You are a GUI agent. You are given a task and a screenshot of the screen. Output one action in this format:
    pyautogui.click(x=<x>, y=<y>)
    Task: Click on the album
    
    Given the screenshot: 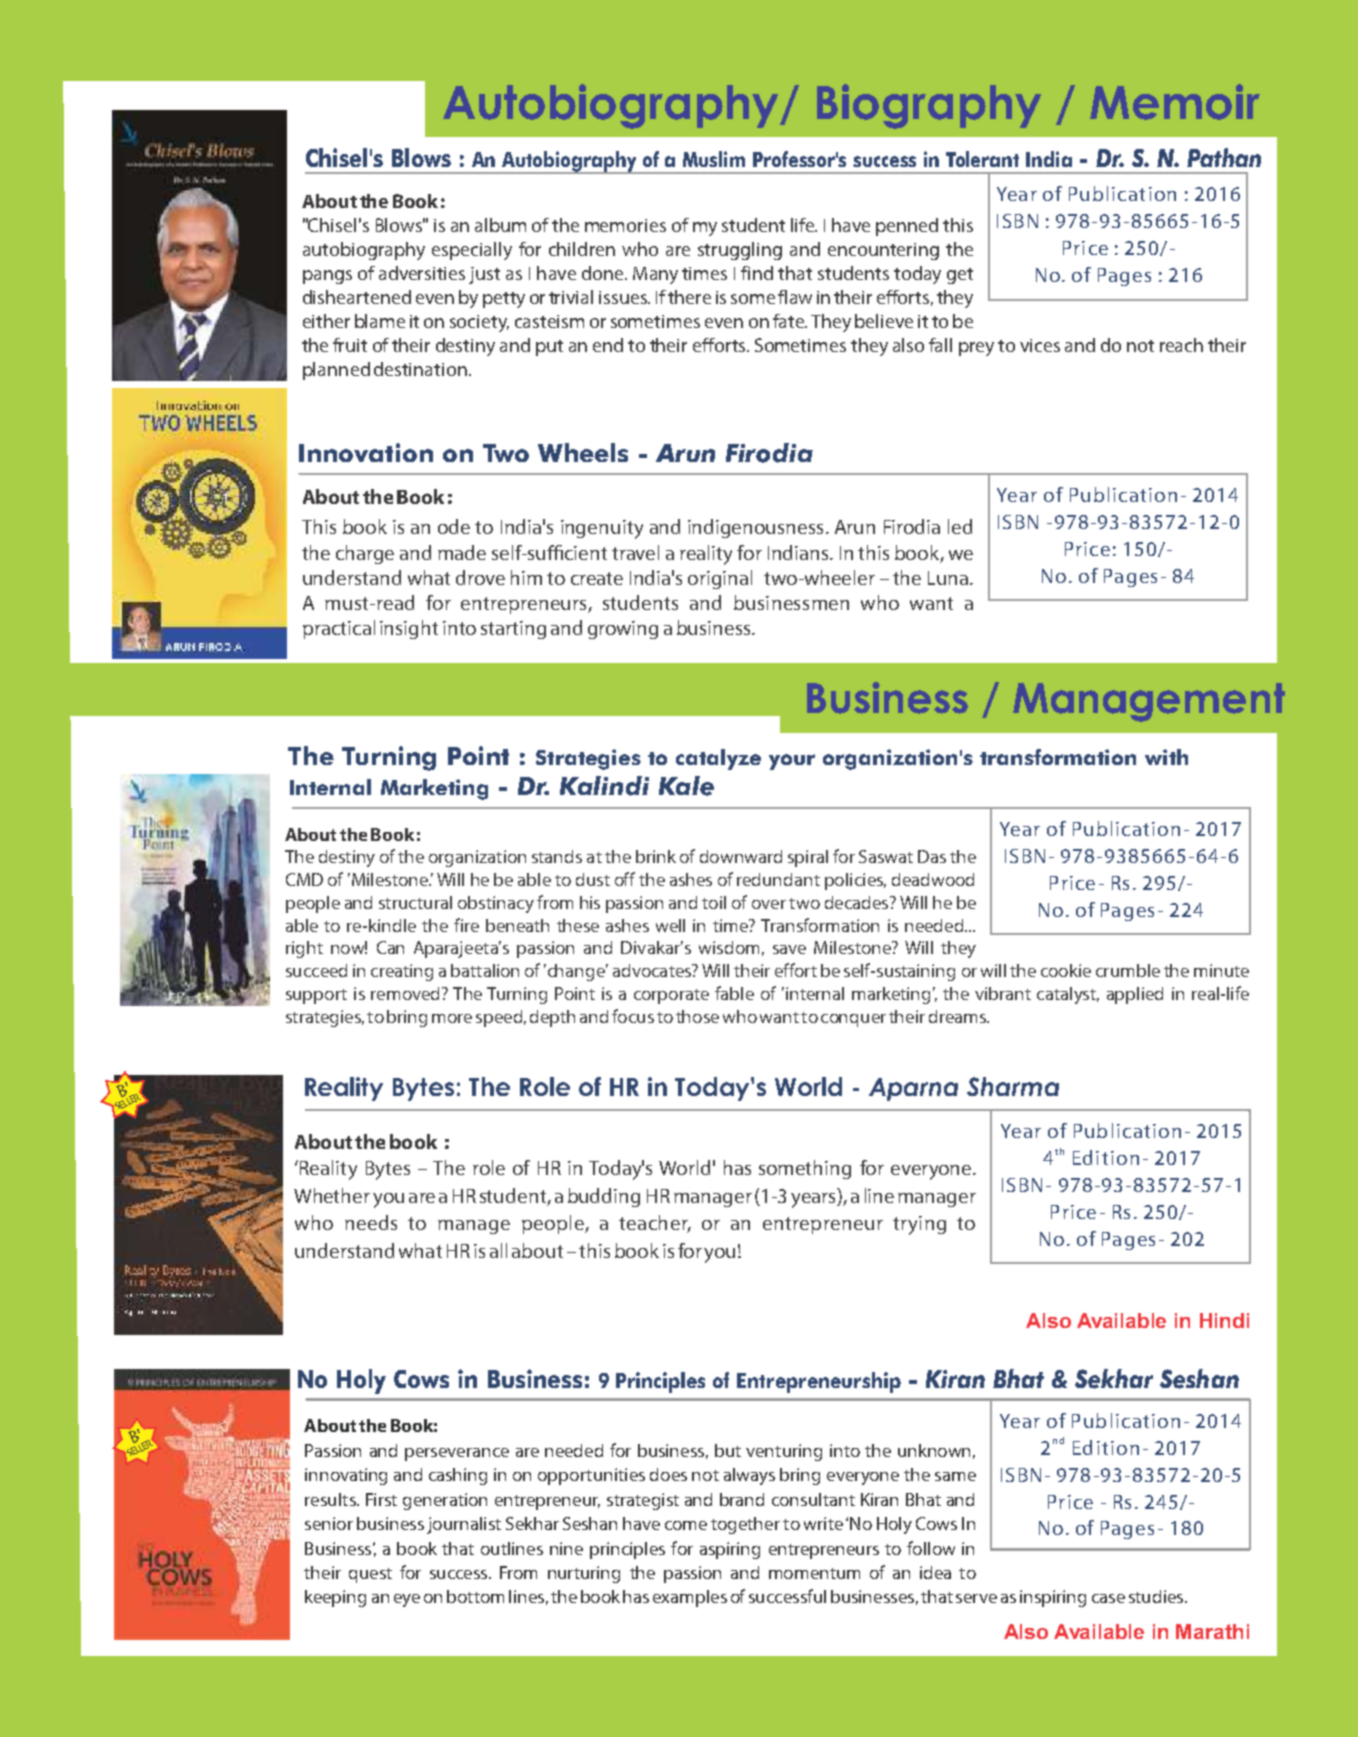 What is the action you would take?
    pyautogui.click(x=500, y=225)
